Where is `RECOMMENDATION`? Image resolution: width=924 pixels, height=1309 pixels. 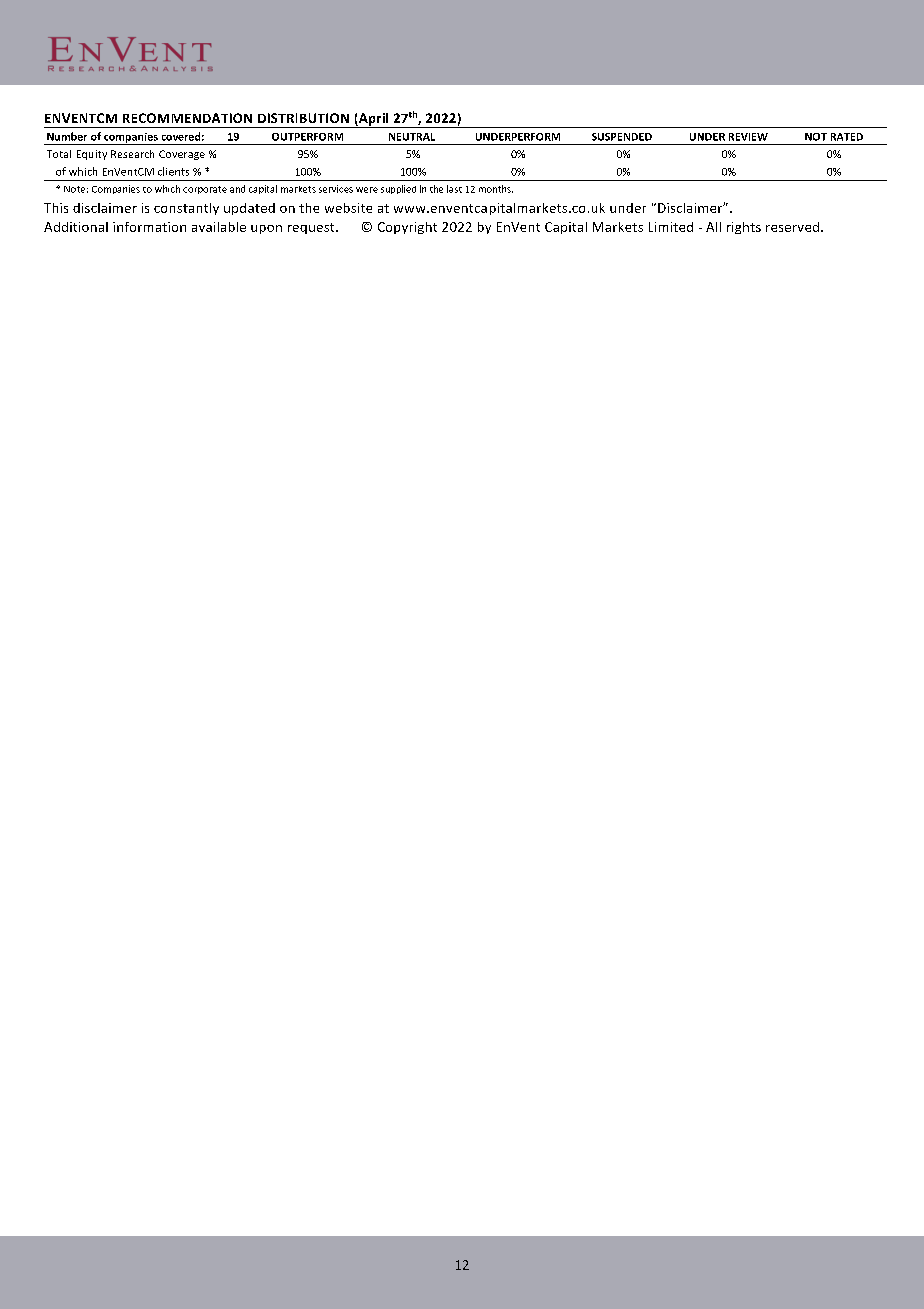
RECOMMENDATION is located at coordinates (187, 118).
